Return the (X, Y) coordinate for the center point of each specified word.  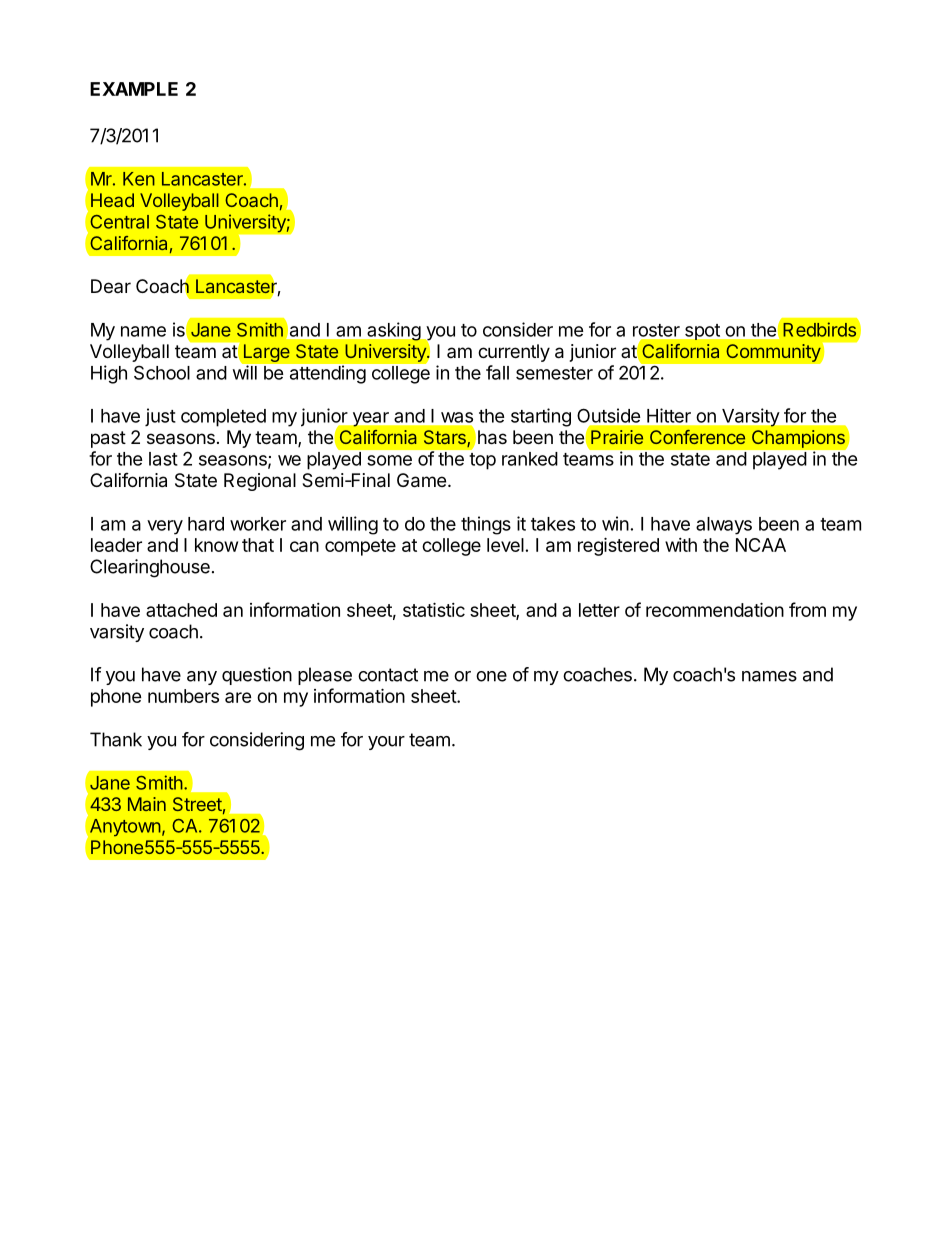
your (386, 743)
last (163, 459)
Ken (139, 179)
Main (147, 804)
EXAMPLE (134, 89)
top (482, 461)
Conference (697, 437)
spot (702, 332)
